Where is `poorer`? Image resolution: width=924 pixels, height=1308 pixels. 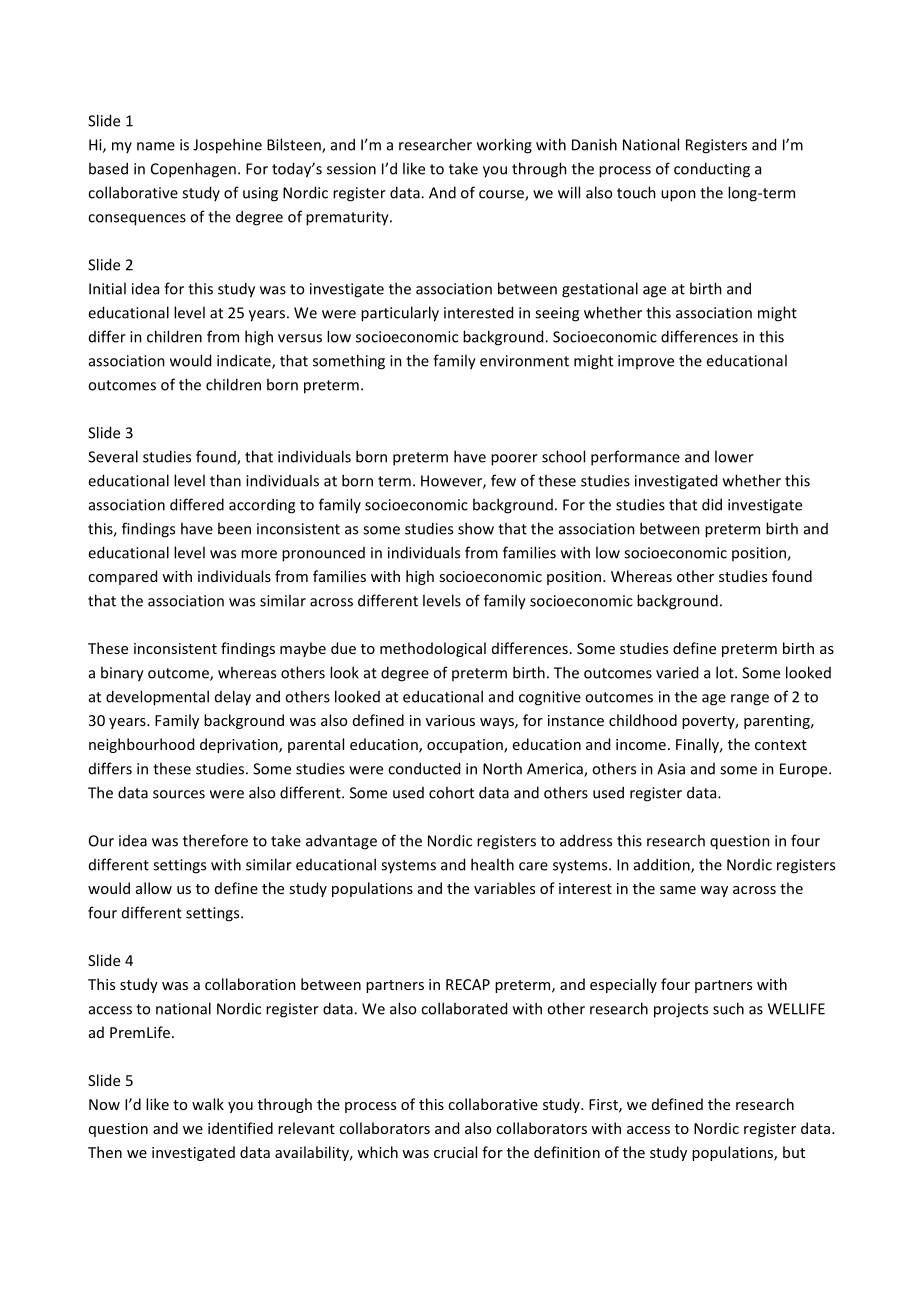 poorer is located at coordinates (514, 460).
